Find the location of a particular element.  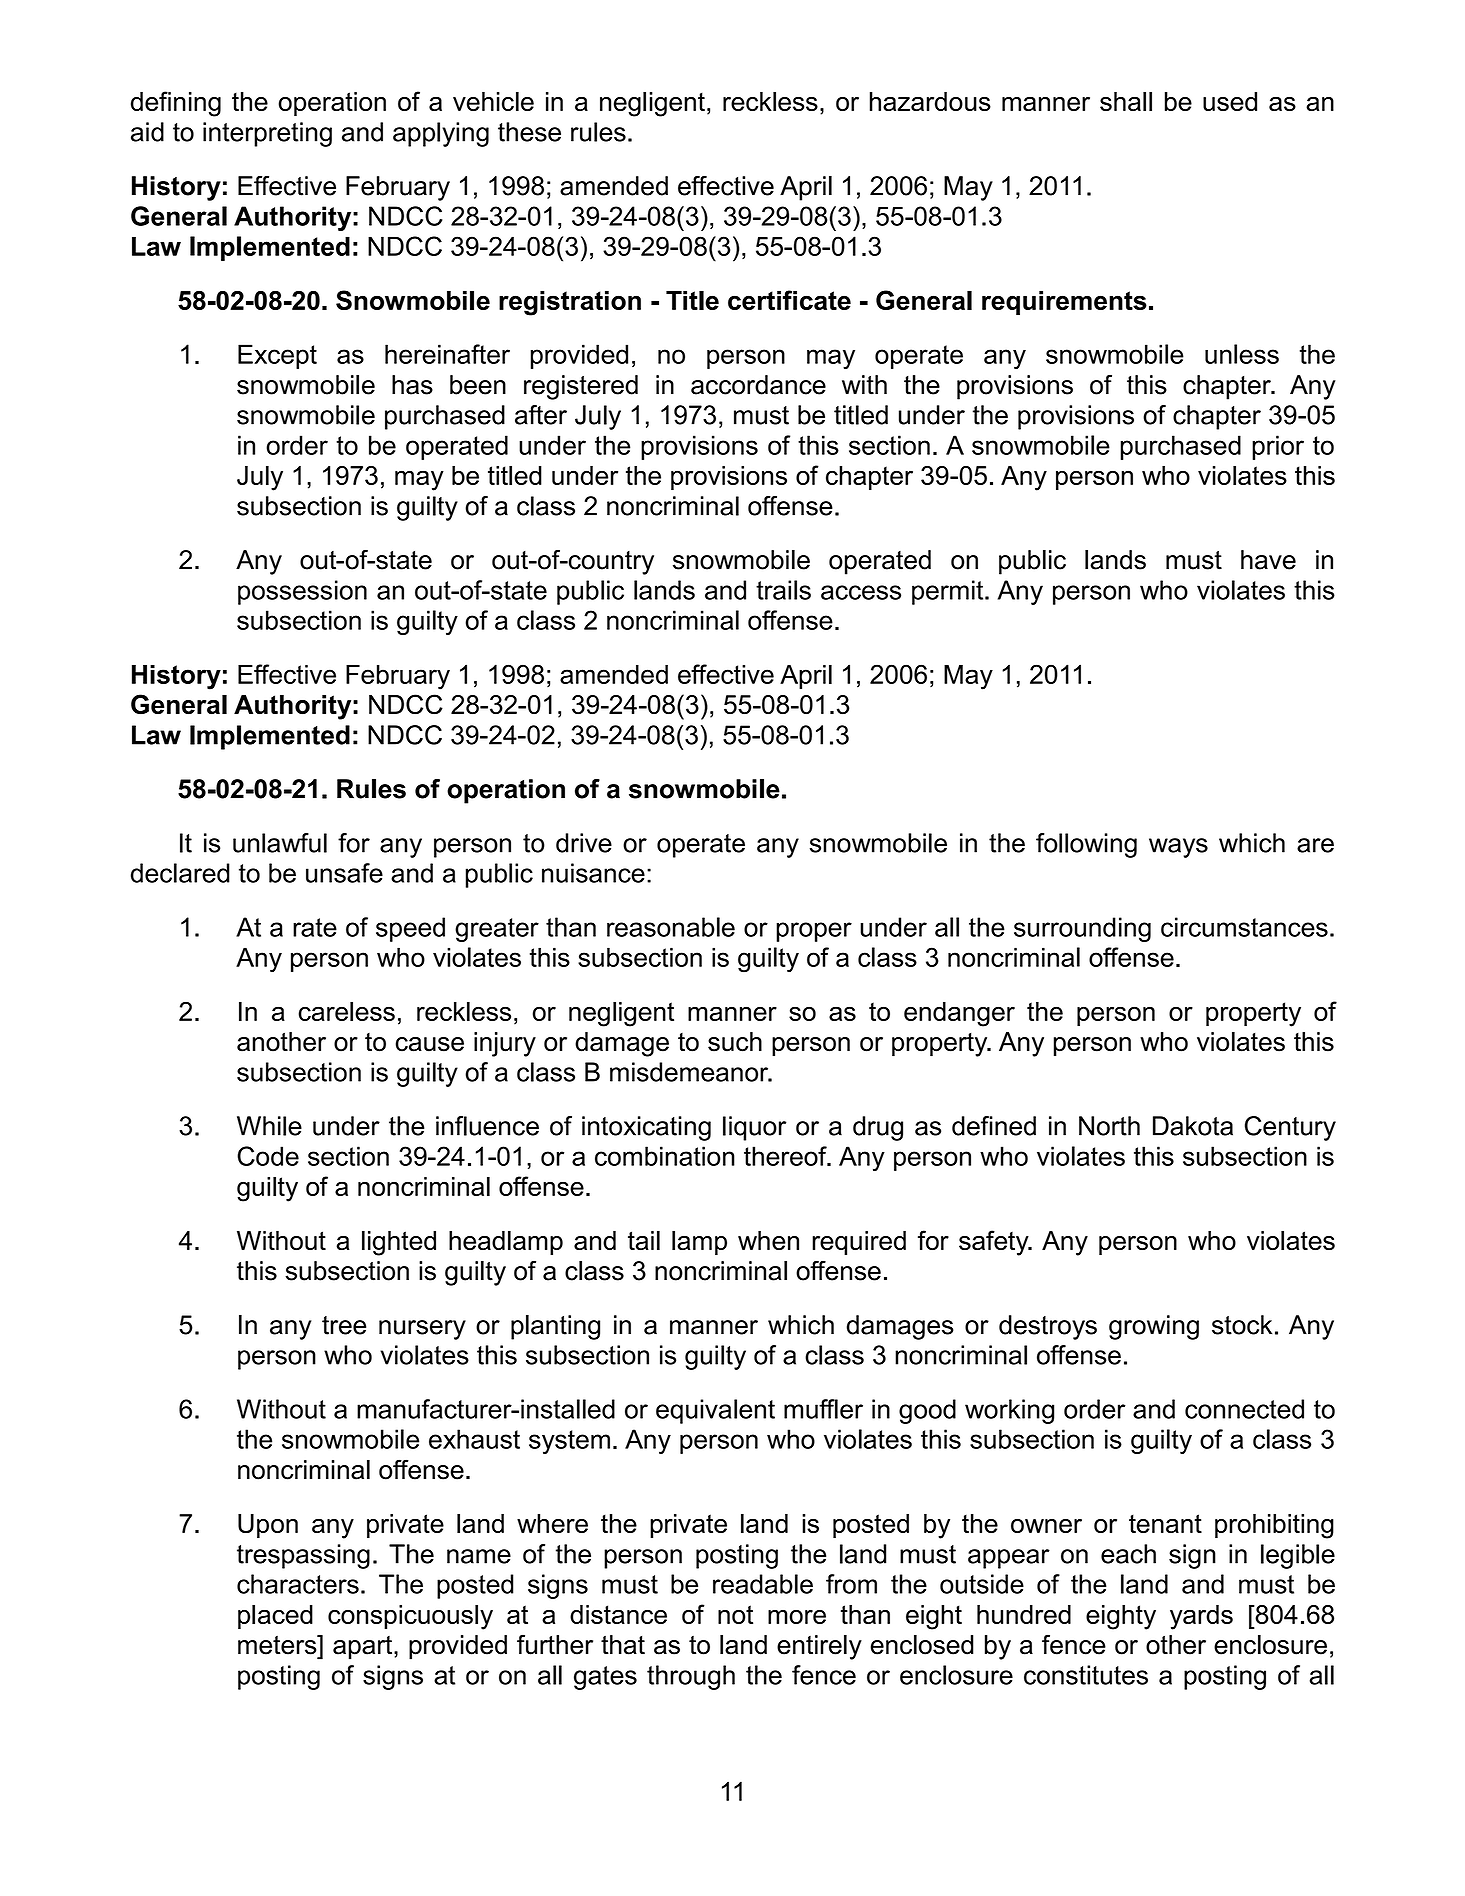

meters is located at coordinates (278, 1645).
